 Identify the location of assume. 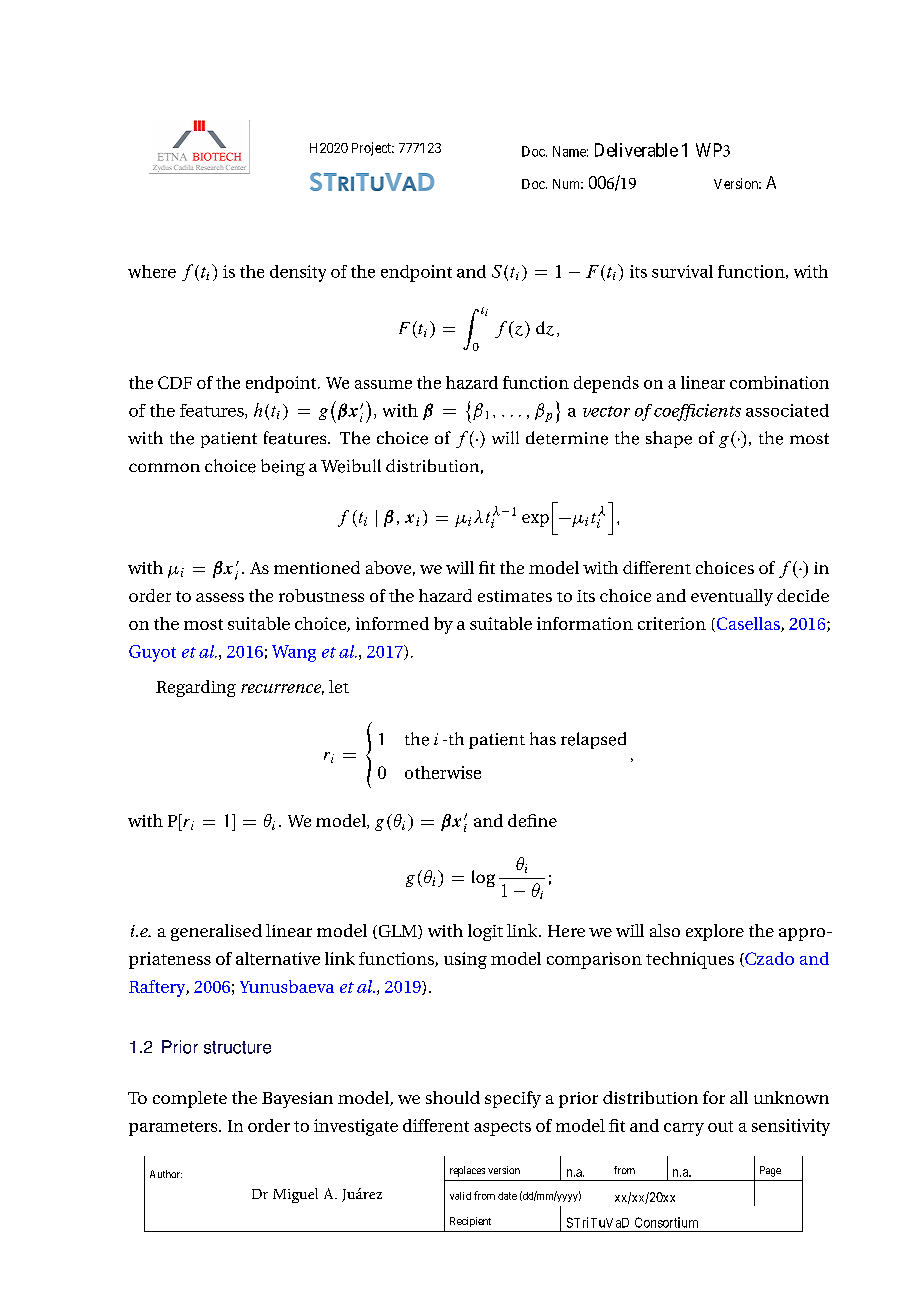
(383, 384).
